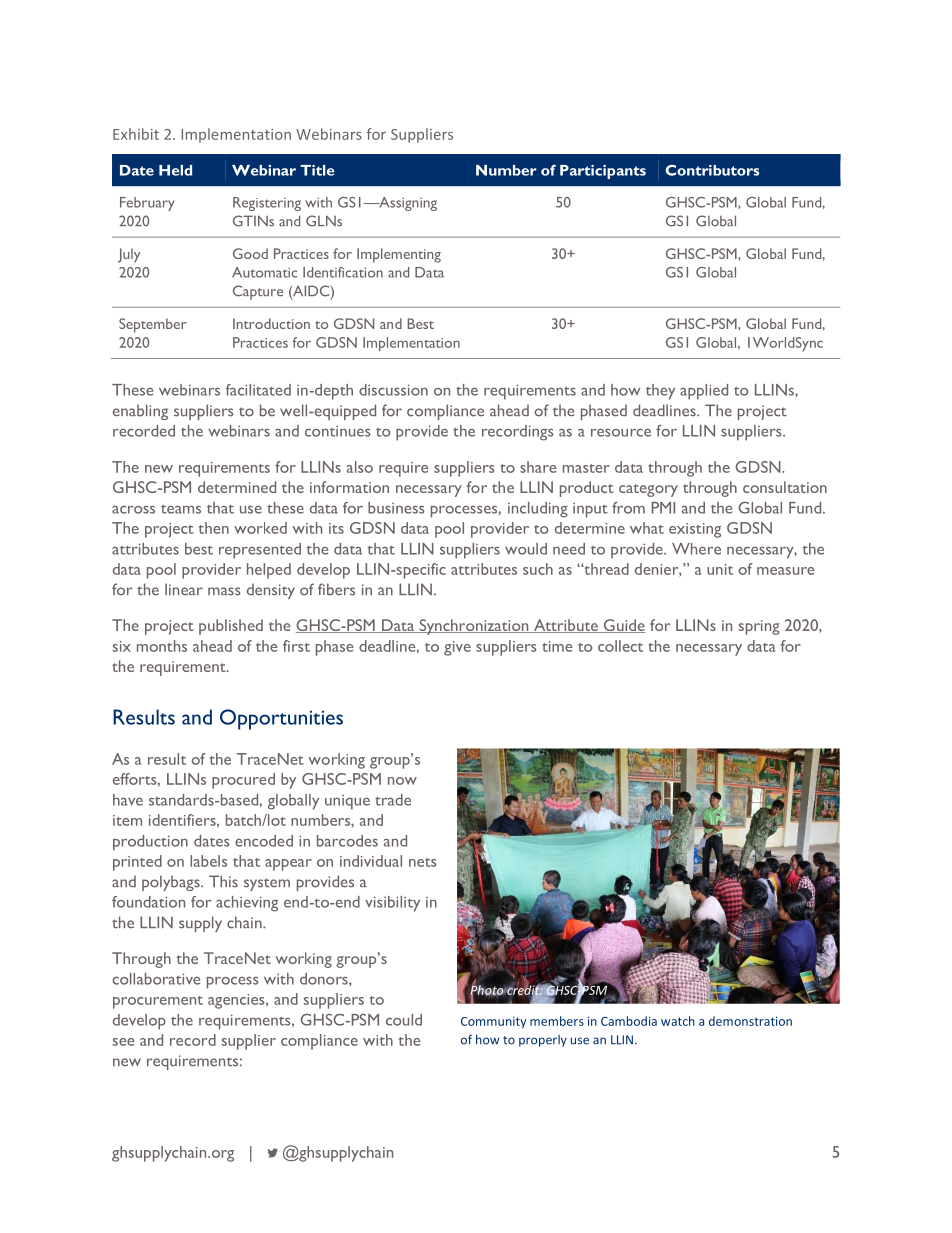  What do you see at coordinates (158, 1002) in the document?
I see `procurement` at bounding box center [158, 1002].
